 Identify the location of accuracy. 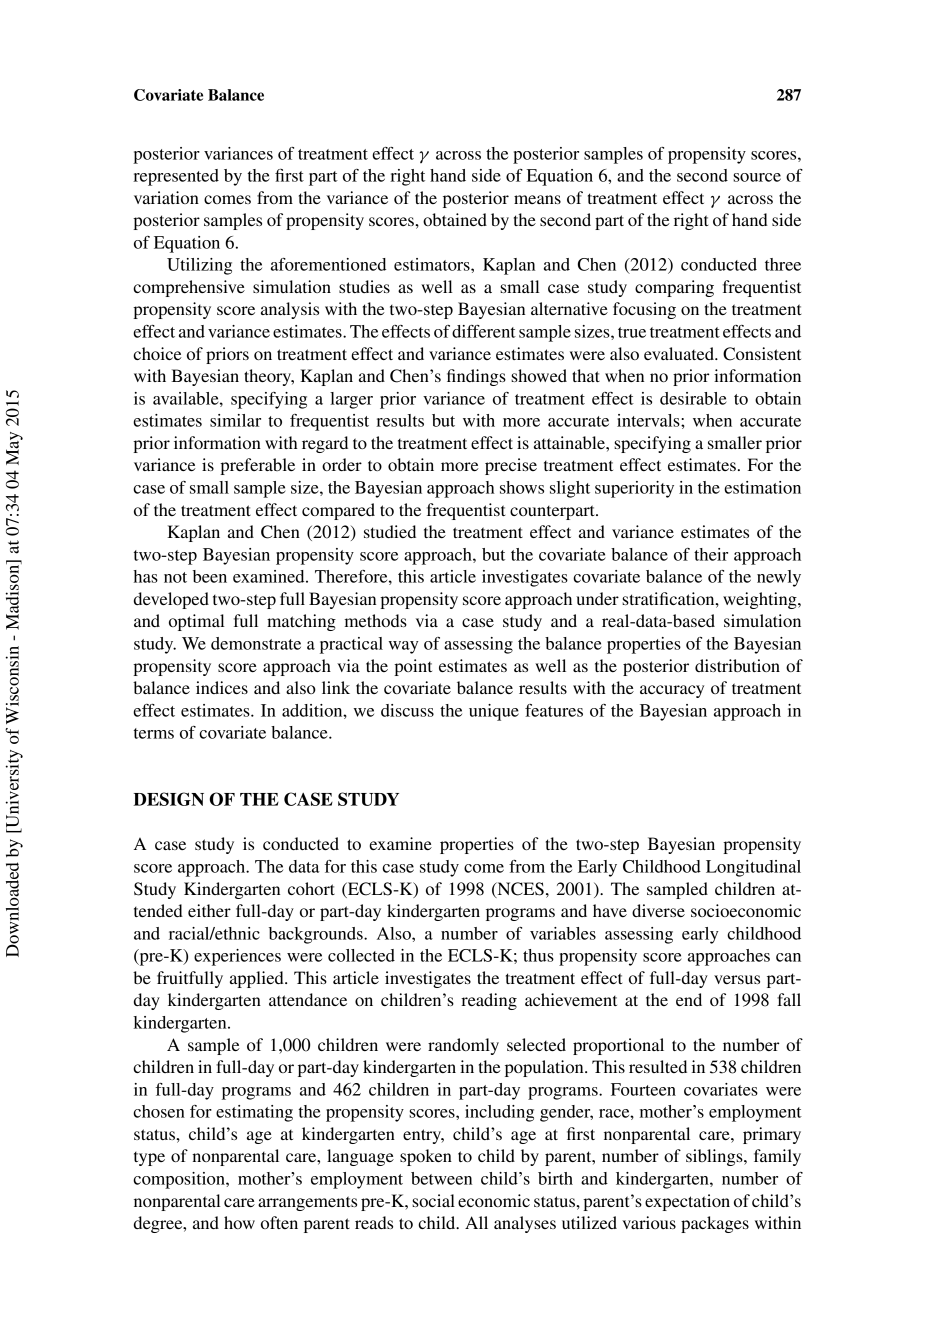
(672, 691).
